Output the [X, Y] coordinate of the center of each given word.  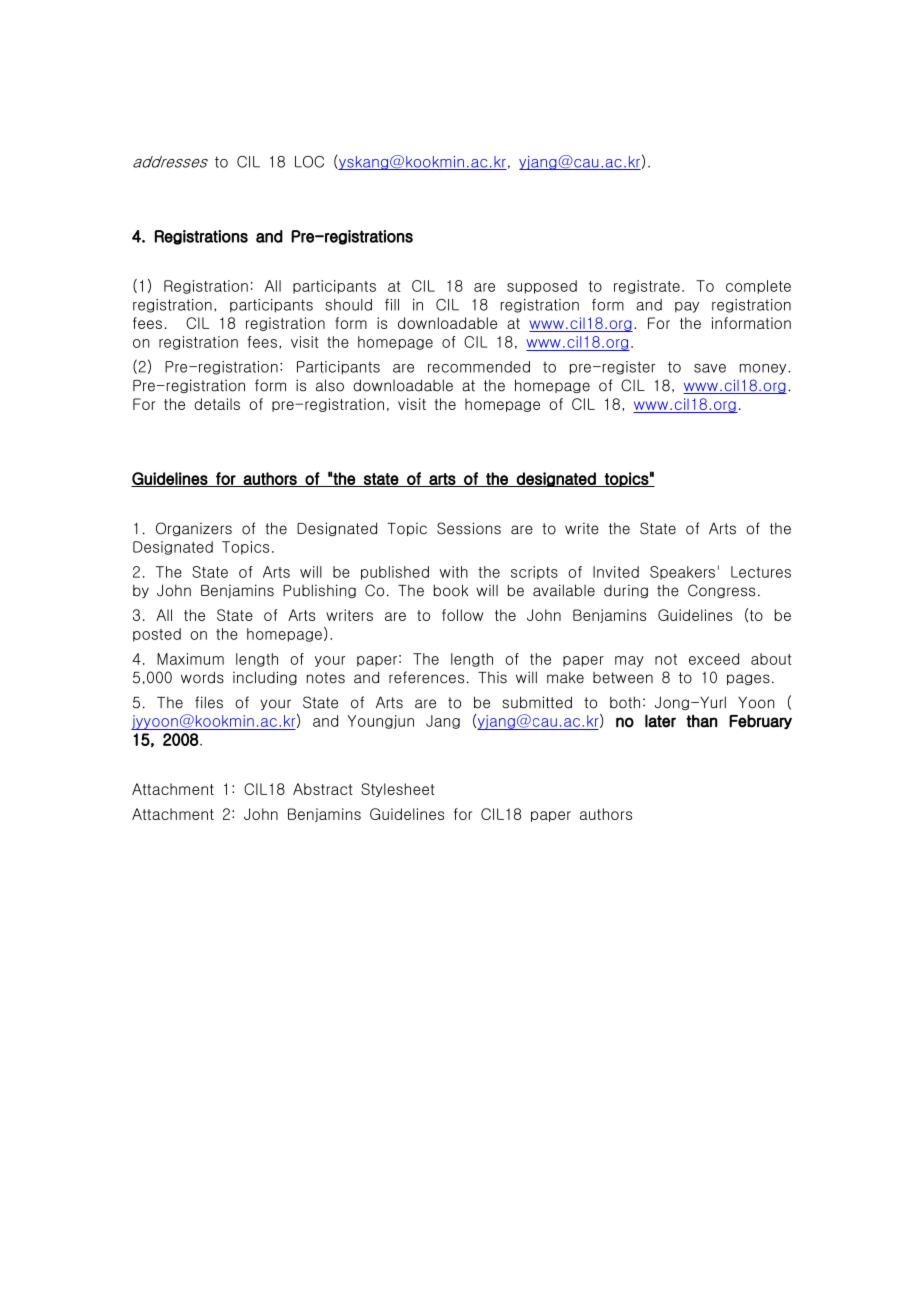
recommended [479, 367]
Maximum [190, 659]
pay [687, 307]
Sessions [469, 528]
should [348, 305]
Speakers [682, 573]
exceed [714, 659]
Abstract [323, 789]
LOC [309, 162]
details [217, 404]
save [710, 368]
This [492, 677]
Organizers [194, 529]
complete [758, 287]
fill [392, 305]
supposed [542, 287]
